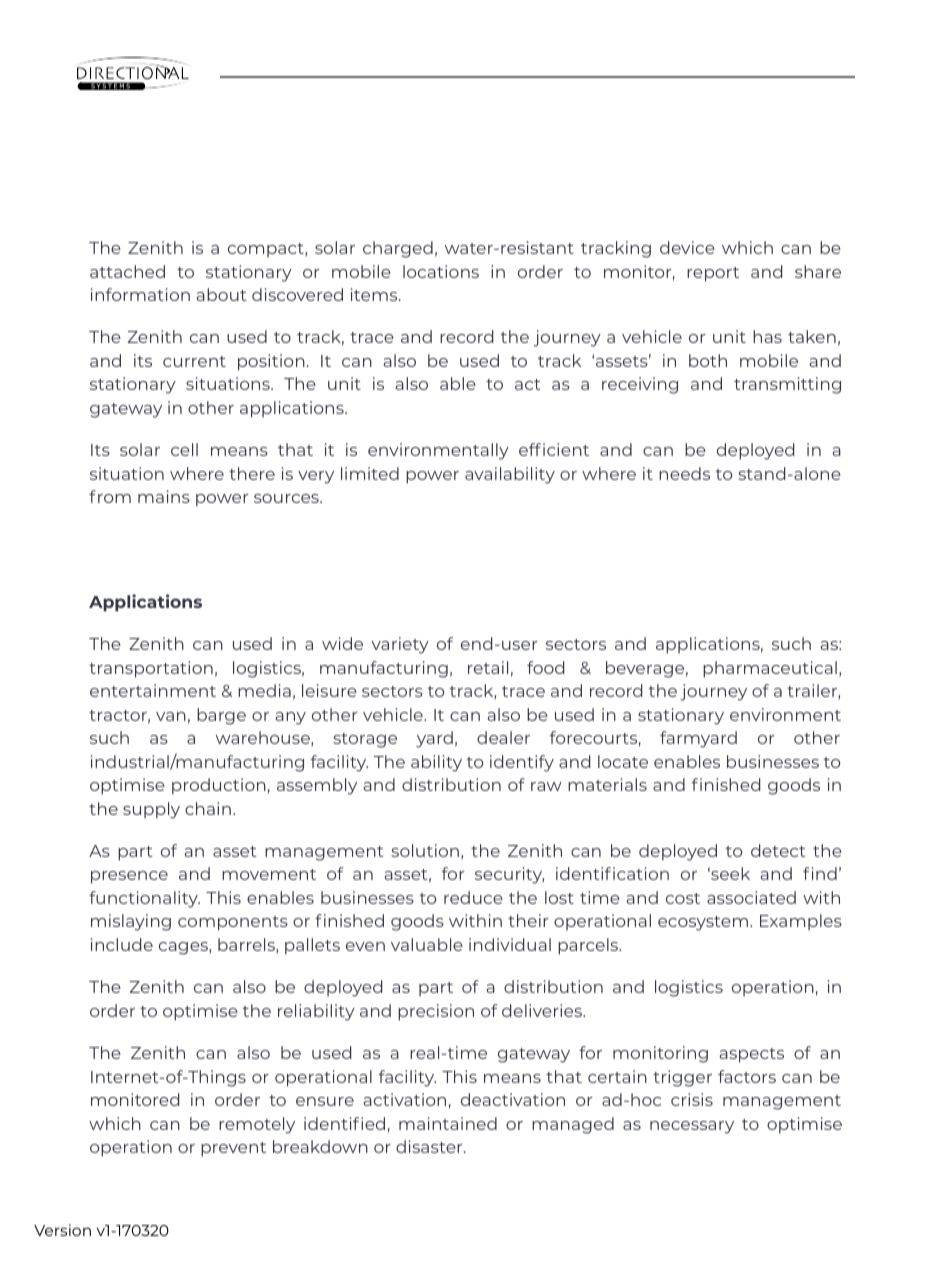 The width and height of the image is (932, 1288). What do you see at coordinates (684, 473) in the image?
I see `needs` at bounding box center [684, 473].
